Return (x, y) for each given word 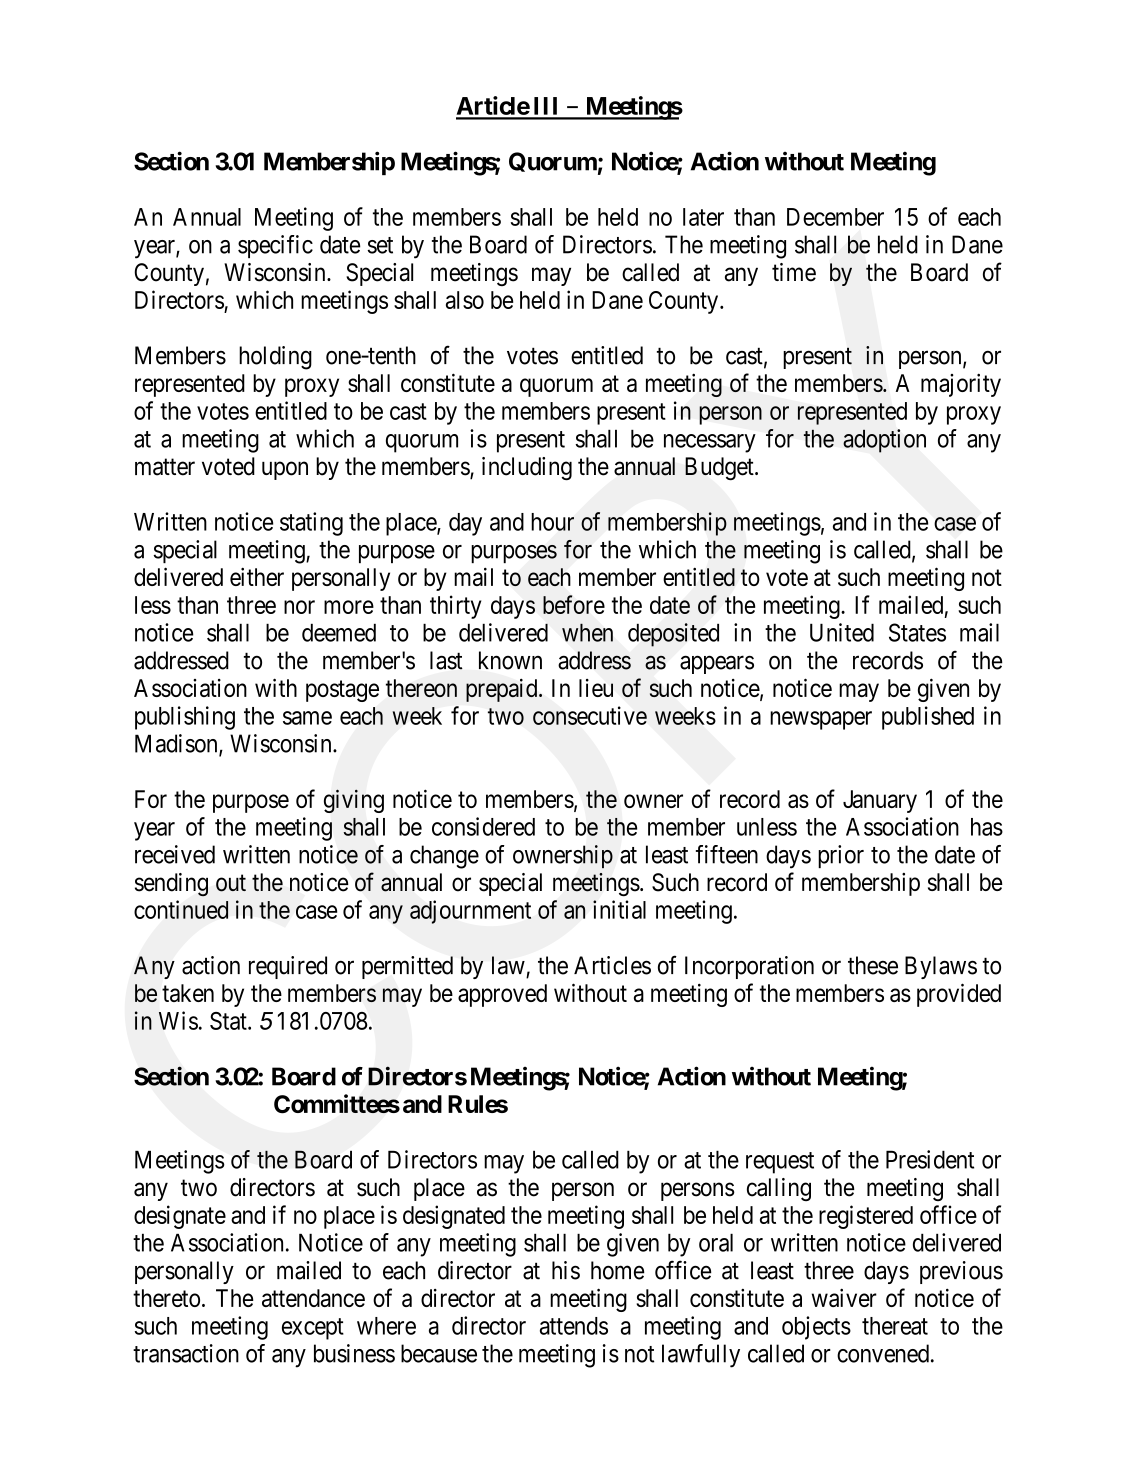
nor (299, 607)
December (835, 217)
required (288, 967)
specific (275, 246)
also (465, 300)
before (574, 604)
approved (502, 995)
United (842, 632)
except (313, 1329)
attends (574, 1326)
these (873, 965)
